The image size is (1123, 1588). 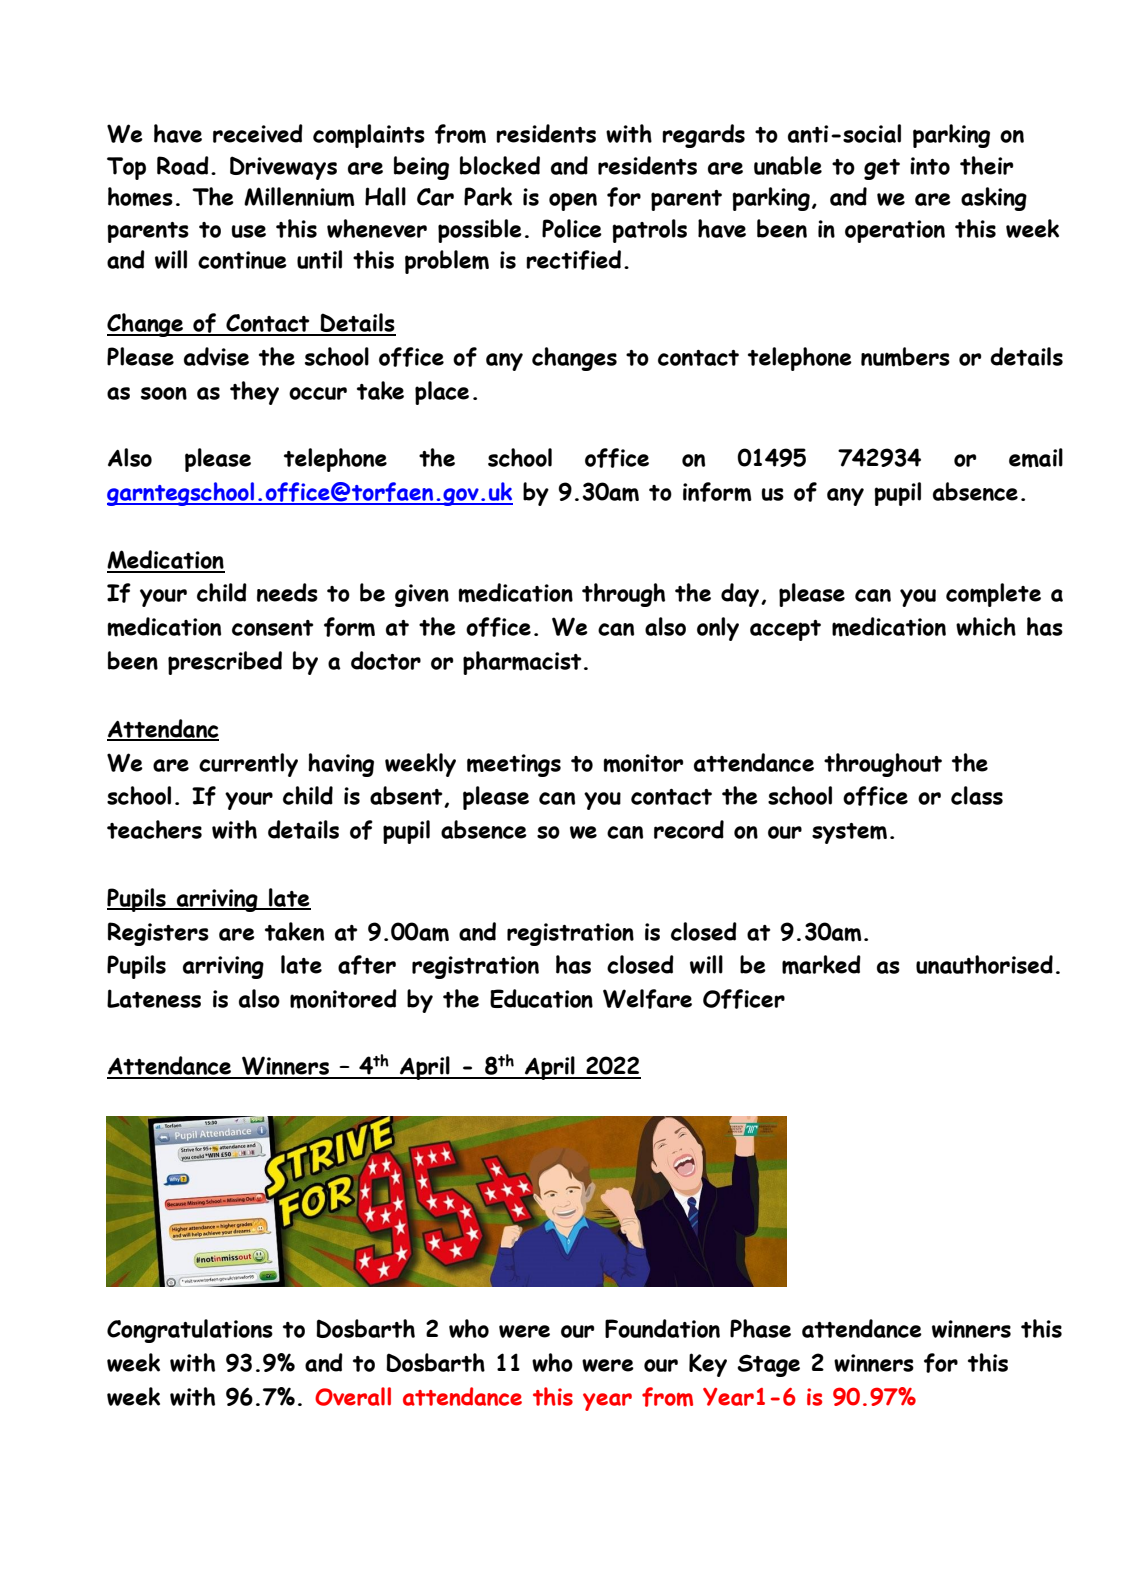 What do you see at coordinates (768, 1365) in the page?
I see `Stage` at bounding box center [768, 1365].
